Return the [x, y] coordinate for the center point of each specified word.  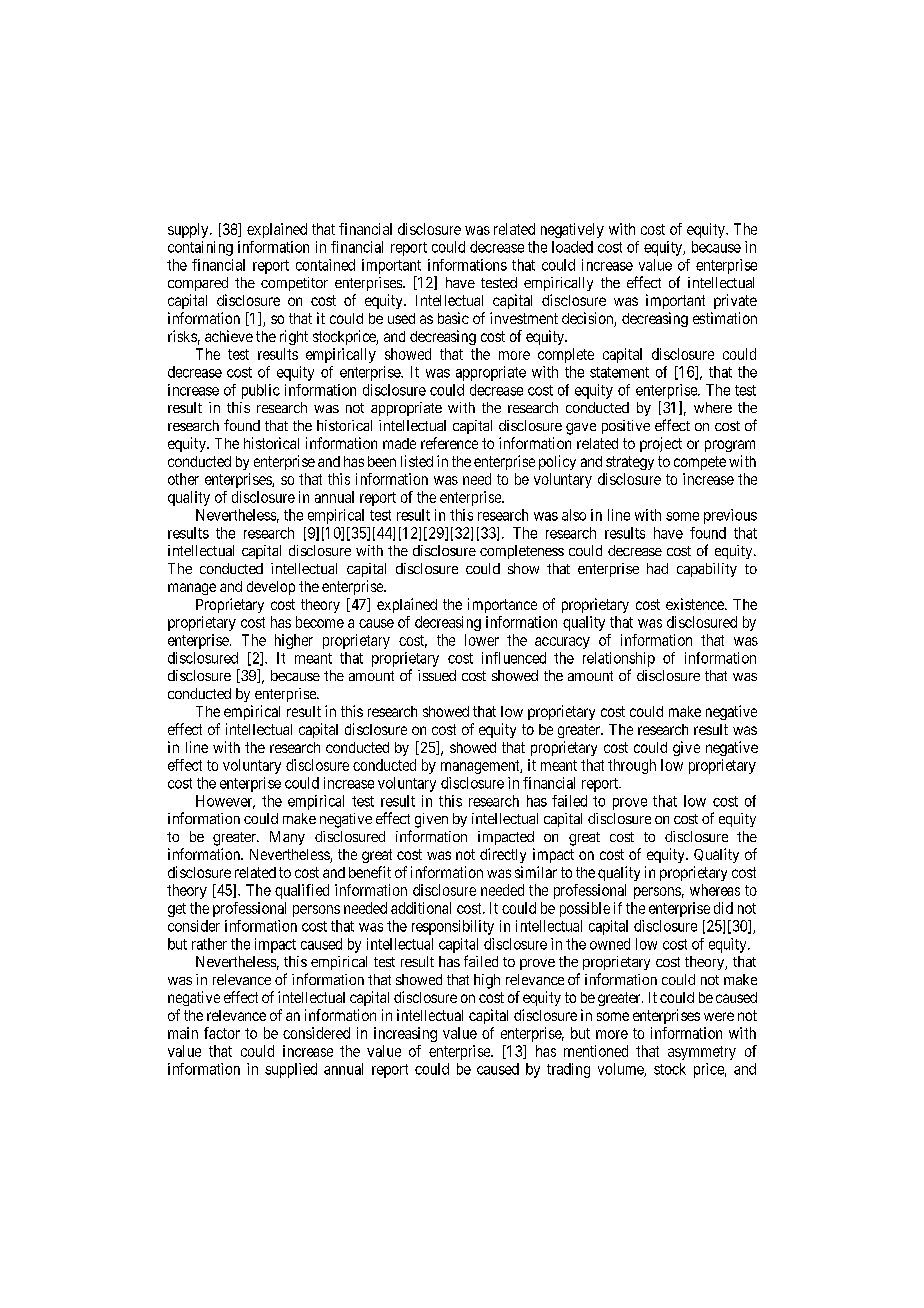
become [320, 622]
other [183, 479]
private [735, 301]
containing [200, 248]
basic [453, 318]
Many [287, 838]
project [661, 444]
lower [482, 640]
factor [222, 1033]
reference [449, 443]
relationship [619, 659]
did [723, 908]
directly [503, 855]
